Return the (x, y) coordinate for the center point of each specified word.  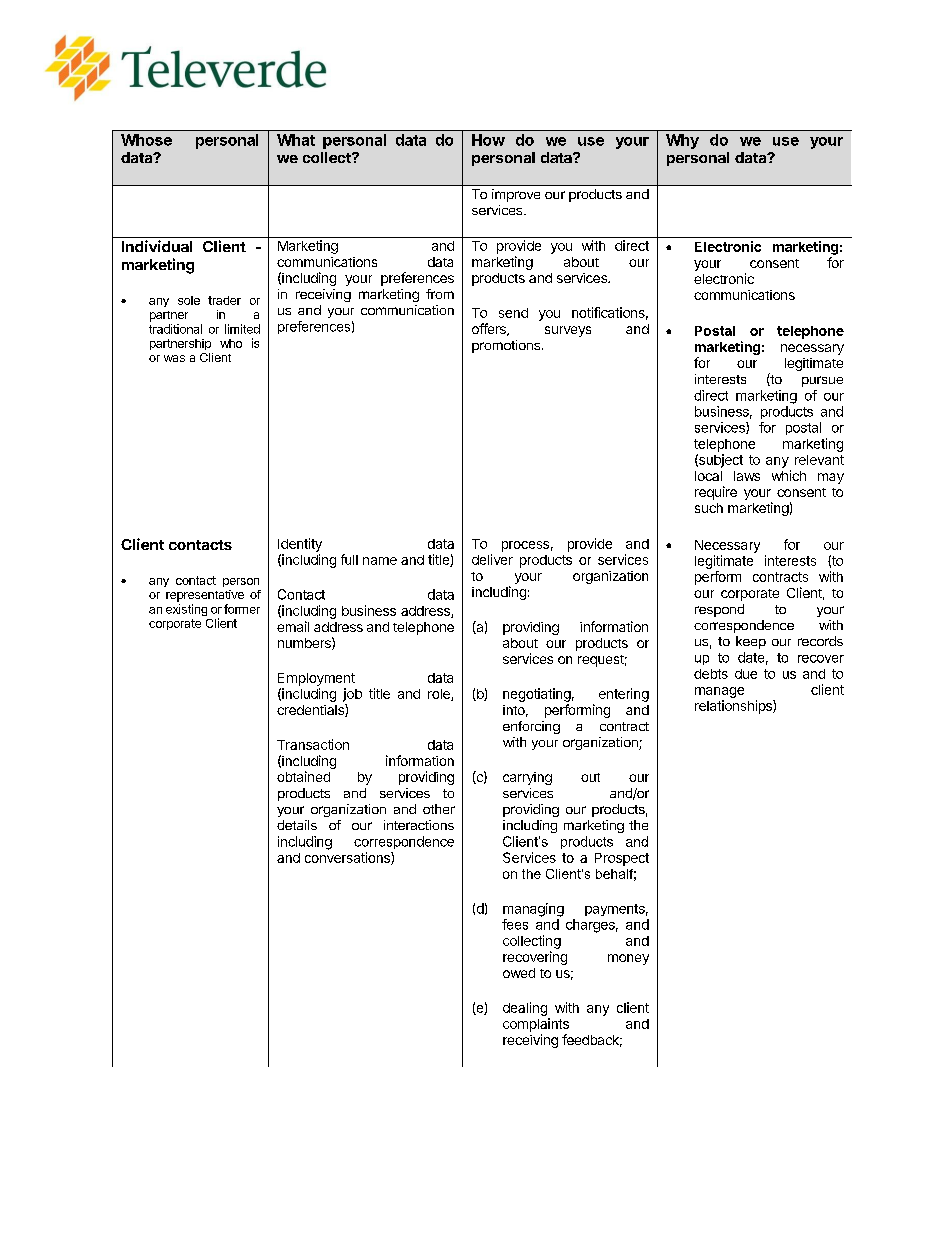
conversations (348, 858)
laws (747, 476)
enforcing (531, 727)
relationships (734, 707)
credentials (311, 710)
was (174, 358)
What (296, 140)
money (628, 959)
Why (682, 141)
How (488, 140)
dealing (525, 1009)
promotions (506, 346)
